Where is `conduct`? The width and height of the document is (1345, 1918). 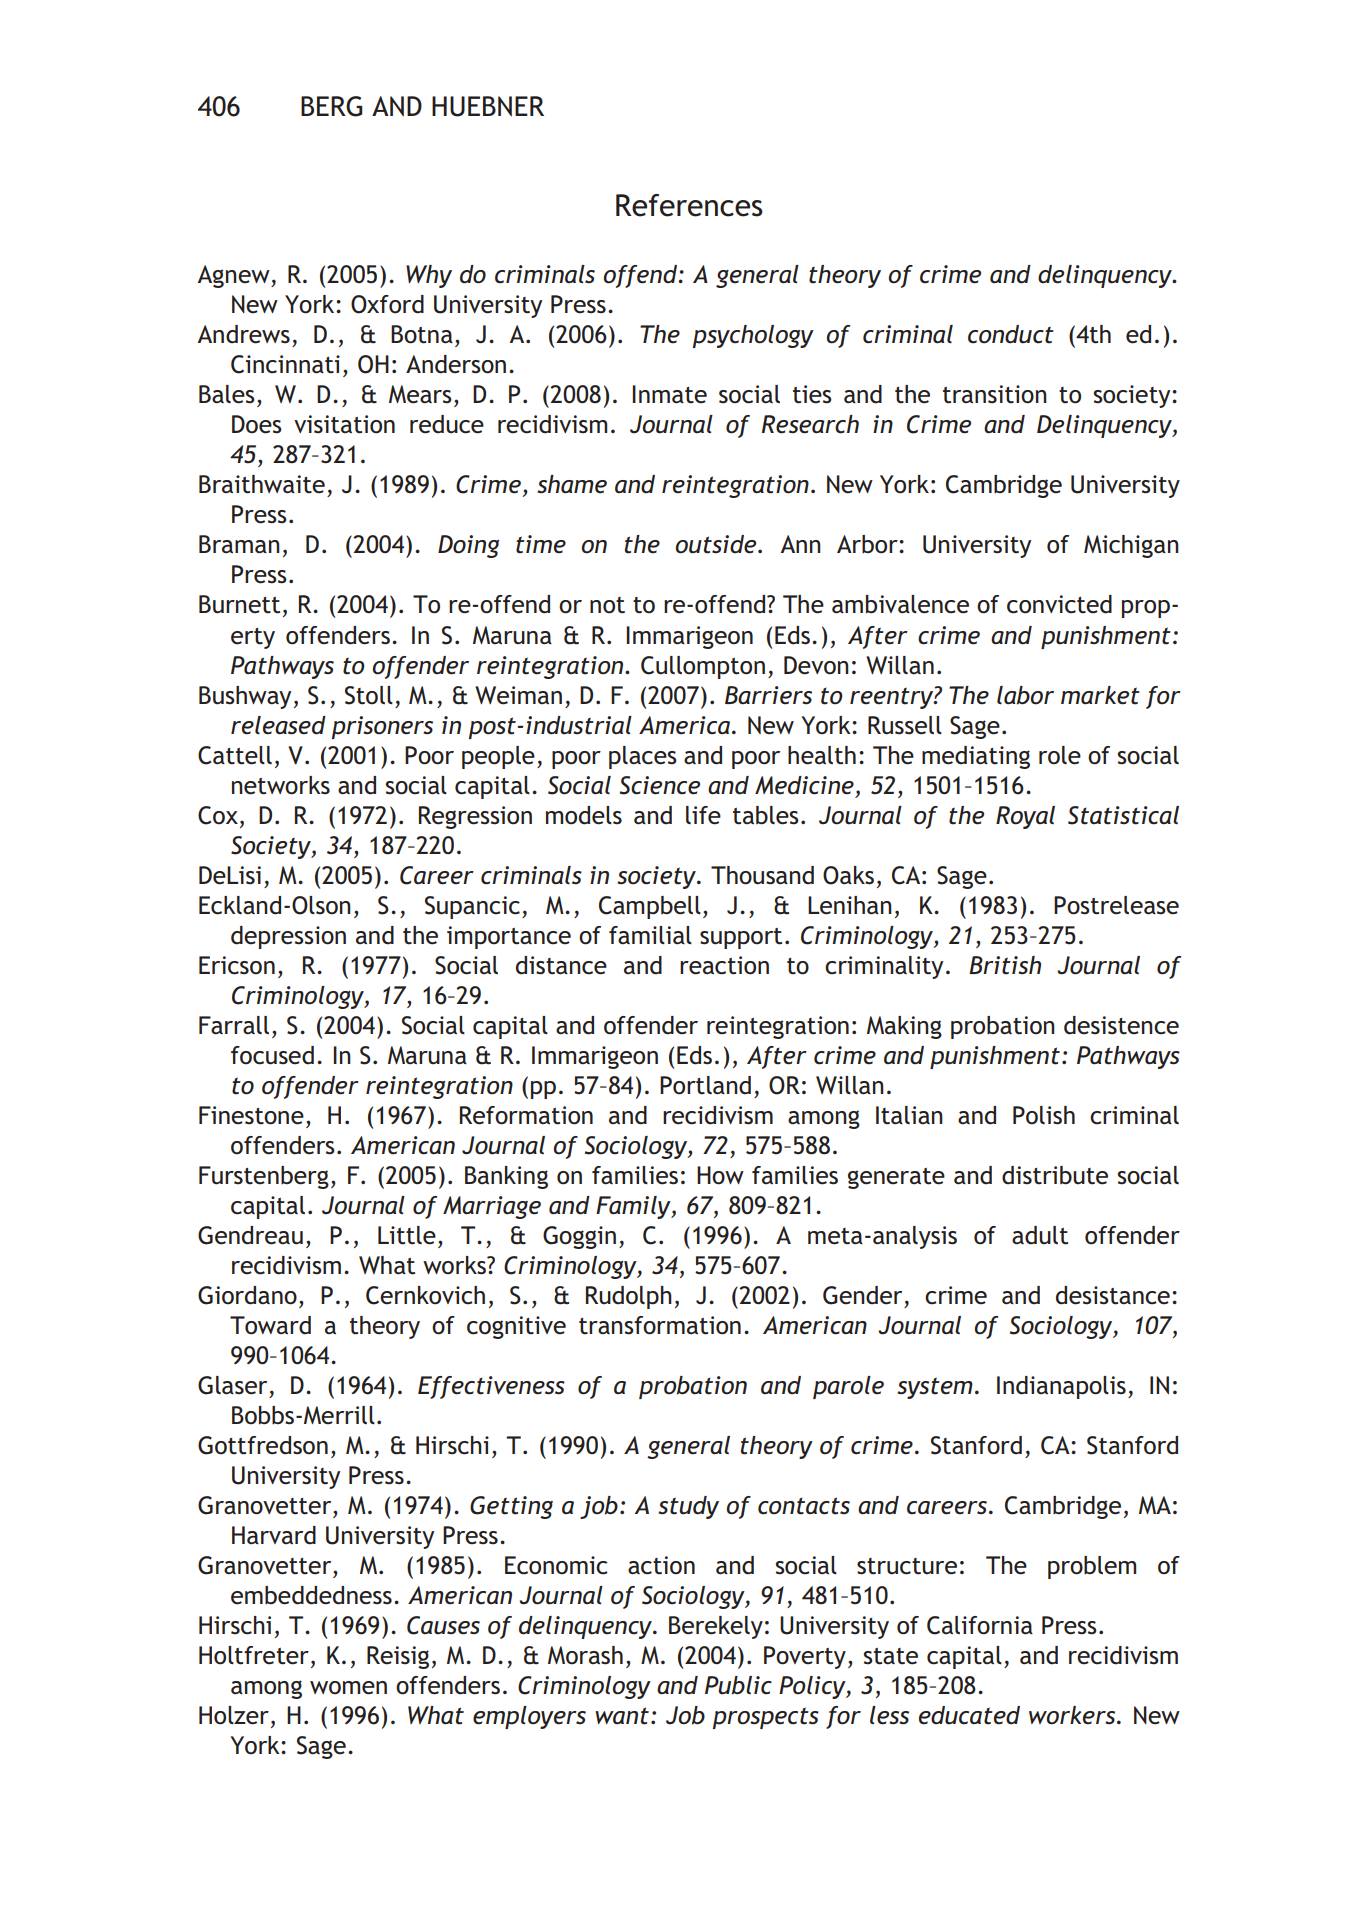
conduct is located at coordinates (1011, 334).
